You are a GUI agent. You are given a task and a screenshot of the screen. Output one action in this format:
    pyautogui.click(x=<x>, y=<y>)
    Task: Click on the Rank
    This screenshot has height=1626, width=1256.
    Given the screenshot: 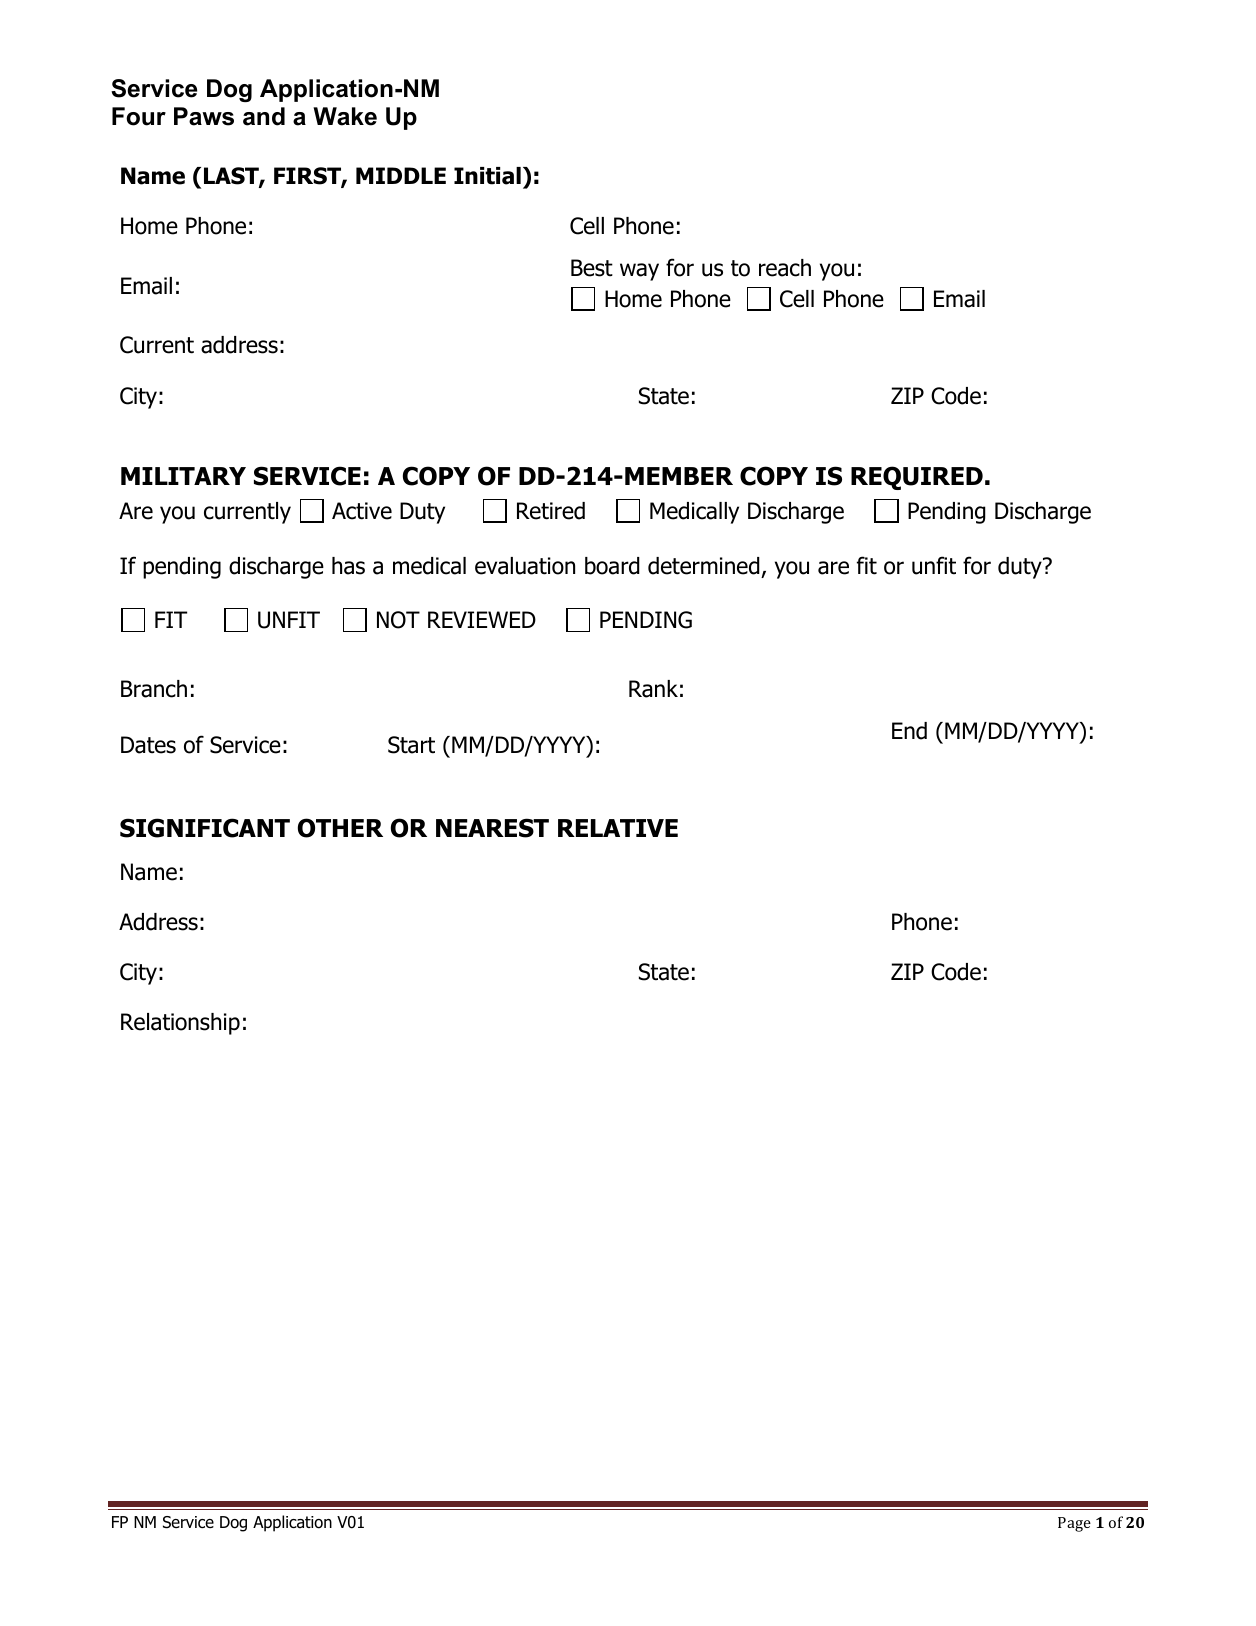 What is the action you would take?
    pyautogui.click(x=653, y=689)
